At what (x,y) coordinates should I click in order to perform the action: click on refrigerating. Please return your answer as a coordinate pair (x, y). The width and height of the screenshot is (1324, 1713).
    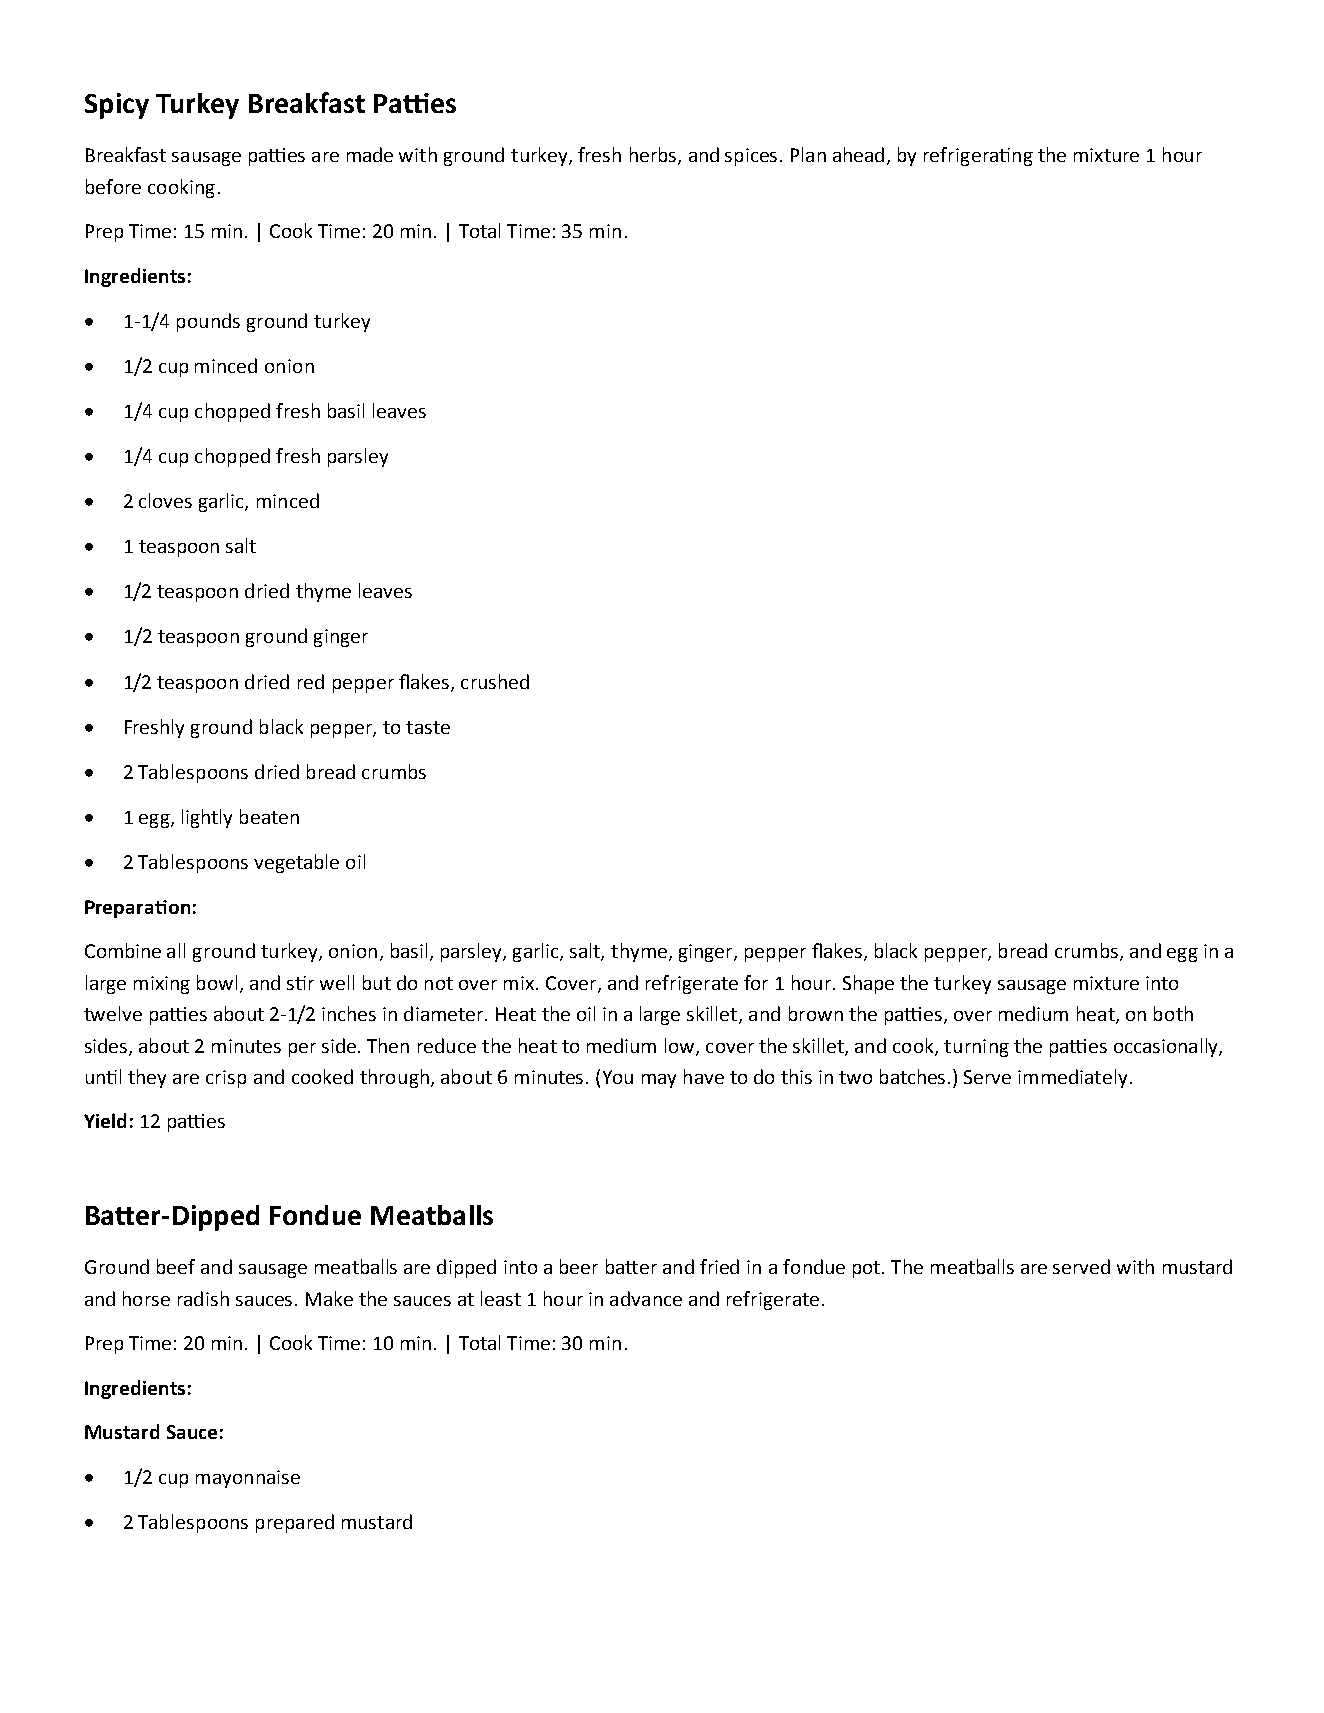
    Looking at the image, I should click on (978, 156).
